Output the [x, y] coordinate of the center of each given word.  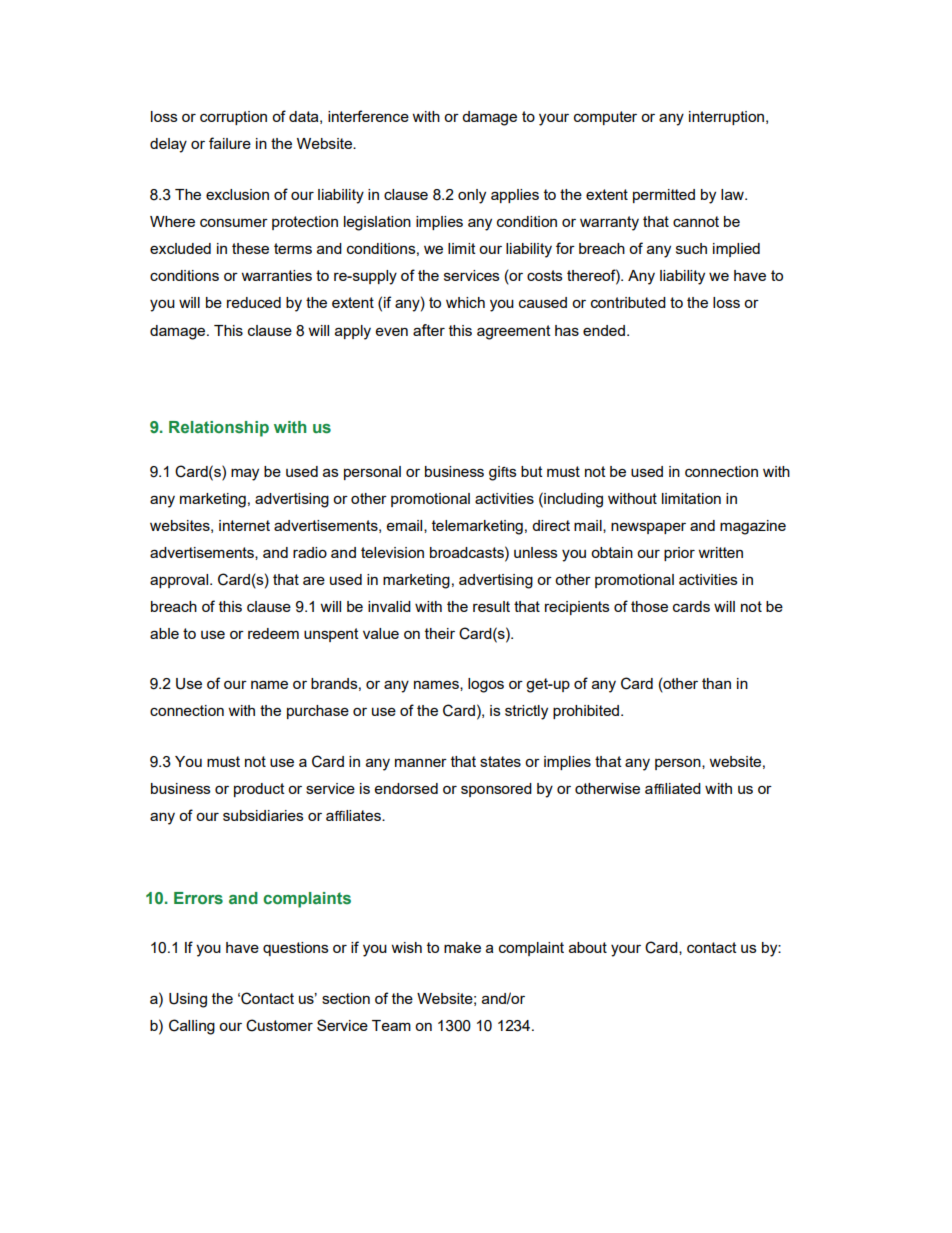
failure [230, 143]
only [472, 196]
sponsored [496, 790]
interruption [728, 118]
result [491, 606]
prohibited [586, 712]
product [259, 790]
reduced [254, 302]
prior [679, 554]
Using [188, 1000]
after [429, 330]
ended [604, 330]
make [462, 947]
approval [180, 581]
